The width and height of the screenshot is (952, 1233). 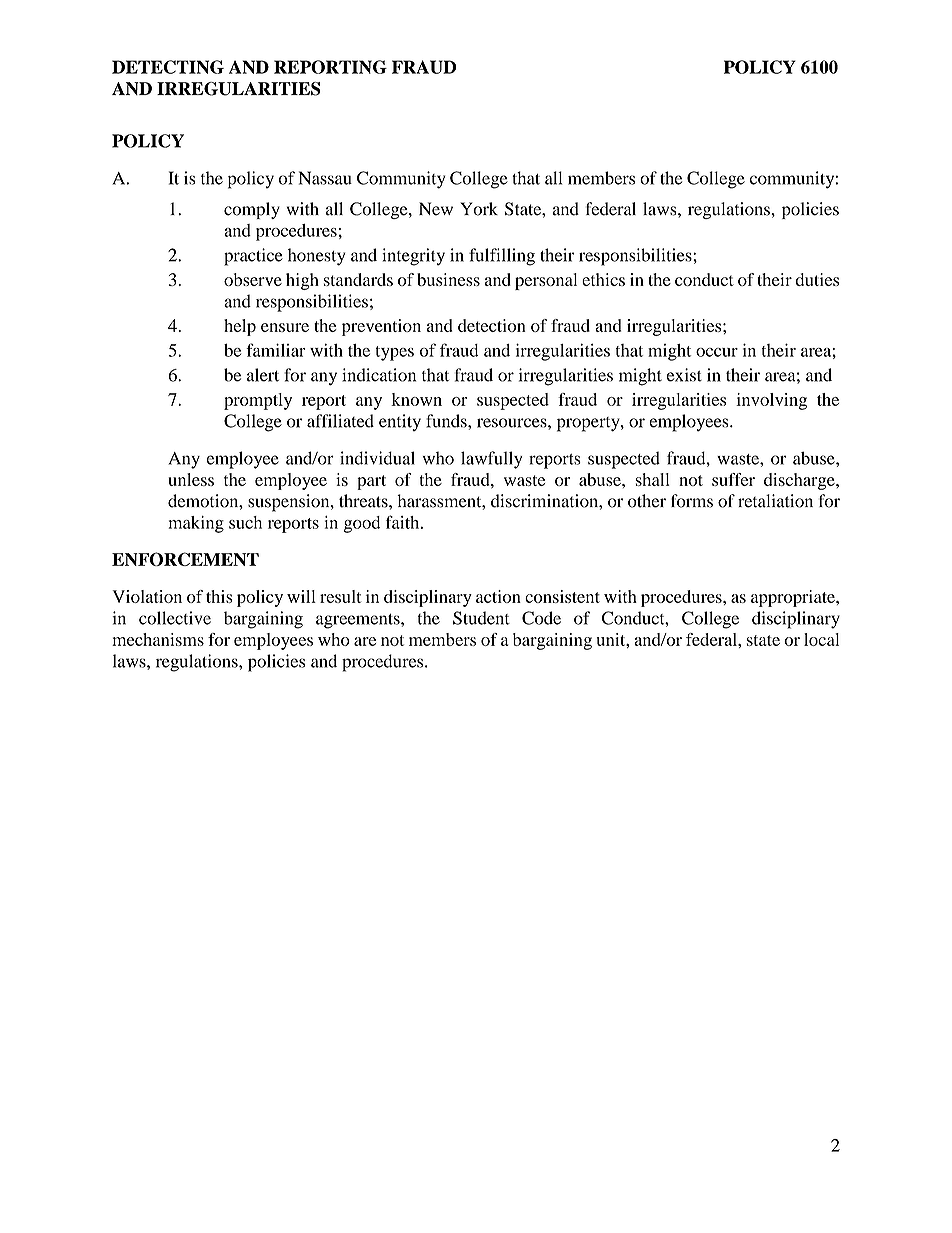 What do you see at coordinates (481, 618) in the screenshot?
I see `Student` at bounding box center [481, 618].
